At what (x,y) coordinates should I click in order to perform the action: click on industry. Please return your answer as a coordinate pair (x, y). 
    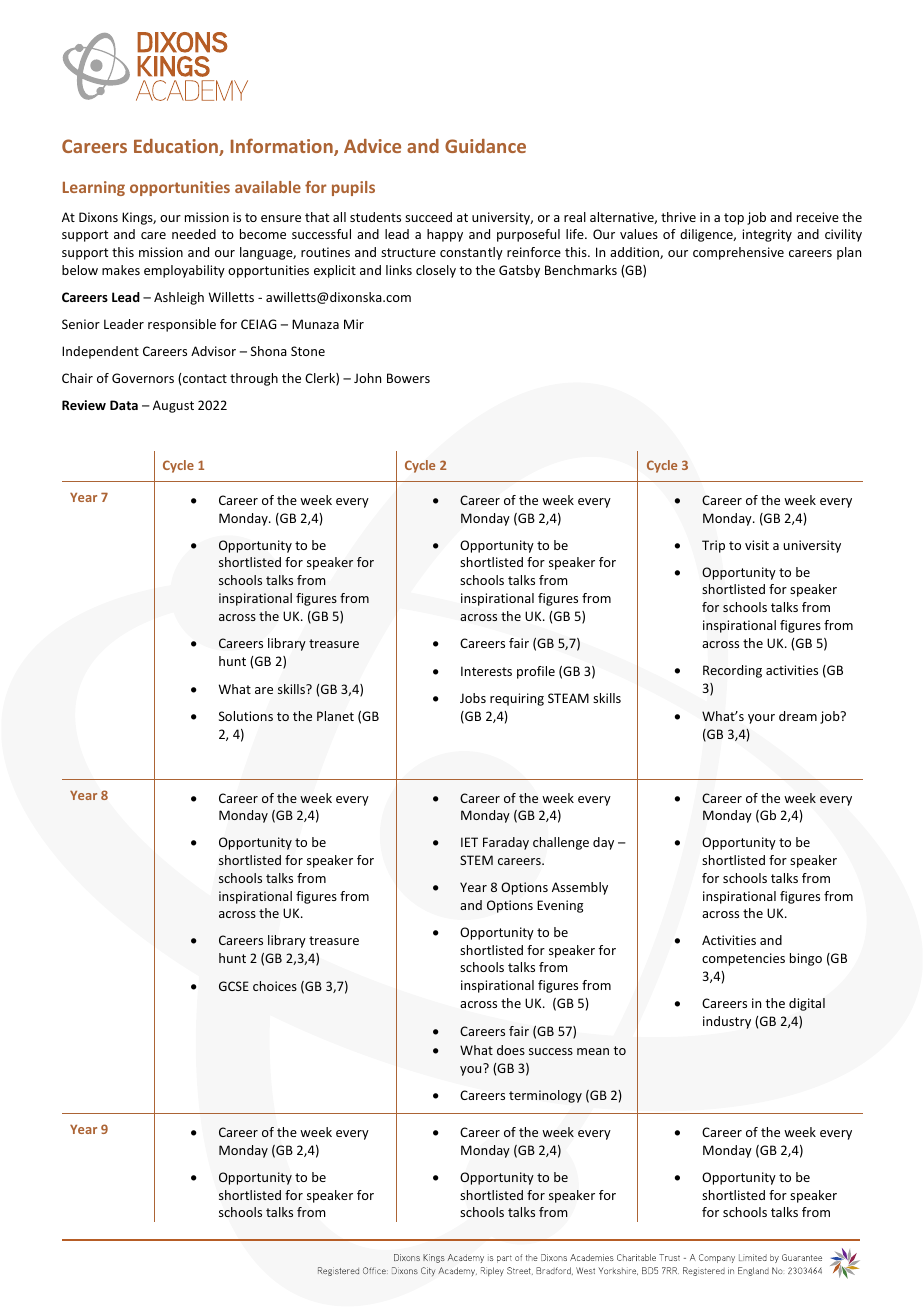
    Looking at the image, I should click on (727, 1022).
